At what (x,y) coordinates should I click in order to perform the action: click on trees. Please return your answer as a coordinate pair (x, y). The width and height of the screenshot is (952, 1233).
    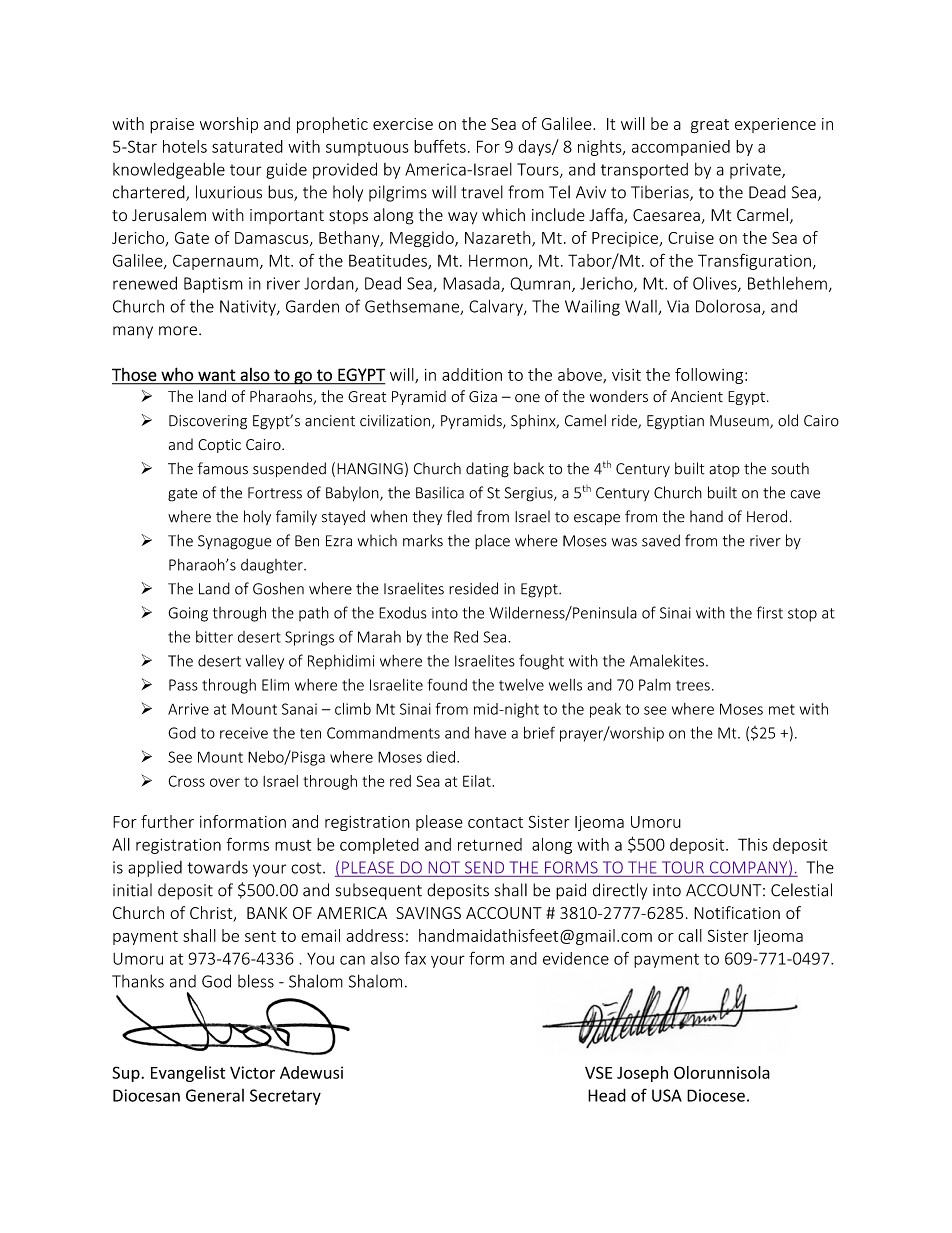
    Looking at the image, I should click on (693, 685).
